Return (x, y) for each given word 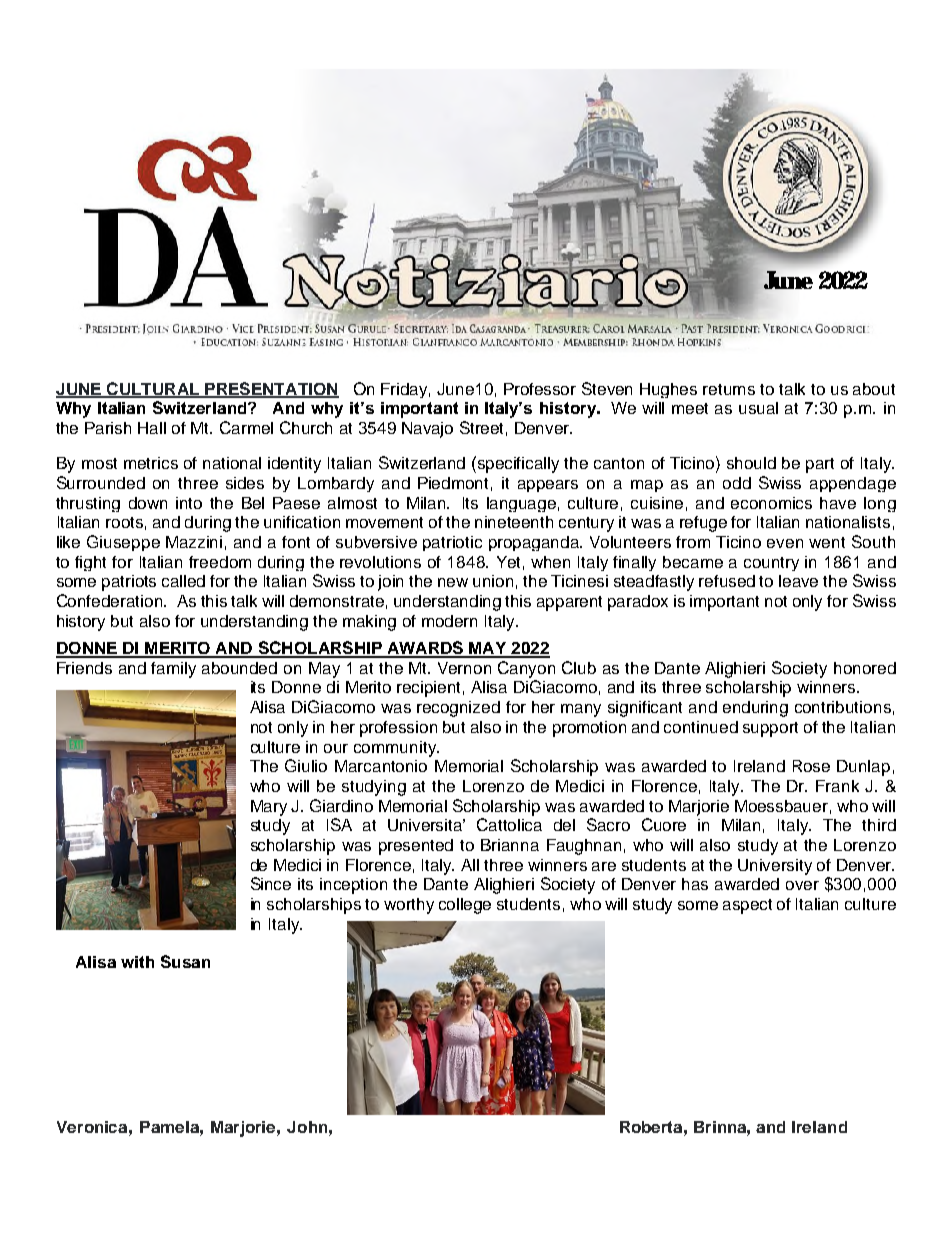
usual (758, 408)
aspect (747, 906)
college (465, 906)
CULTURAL (153, 389)
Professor (540, 389)
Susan (185, 961)
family (173, 670)
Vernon (464, 668)
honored (865, 668)
